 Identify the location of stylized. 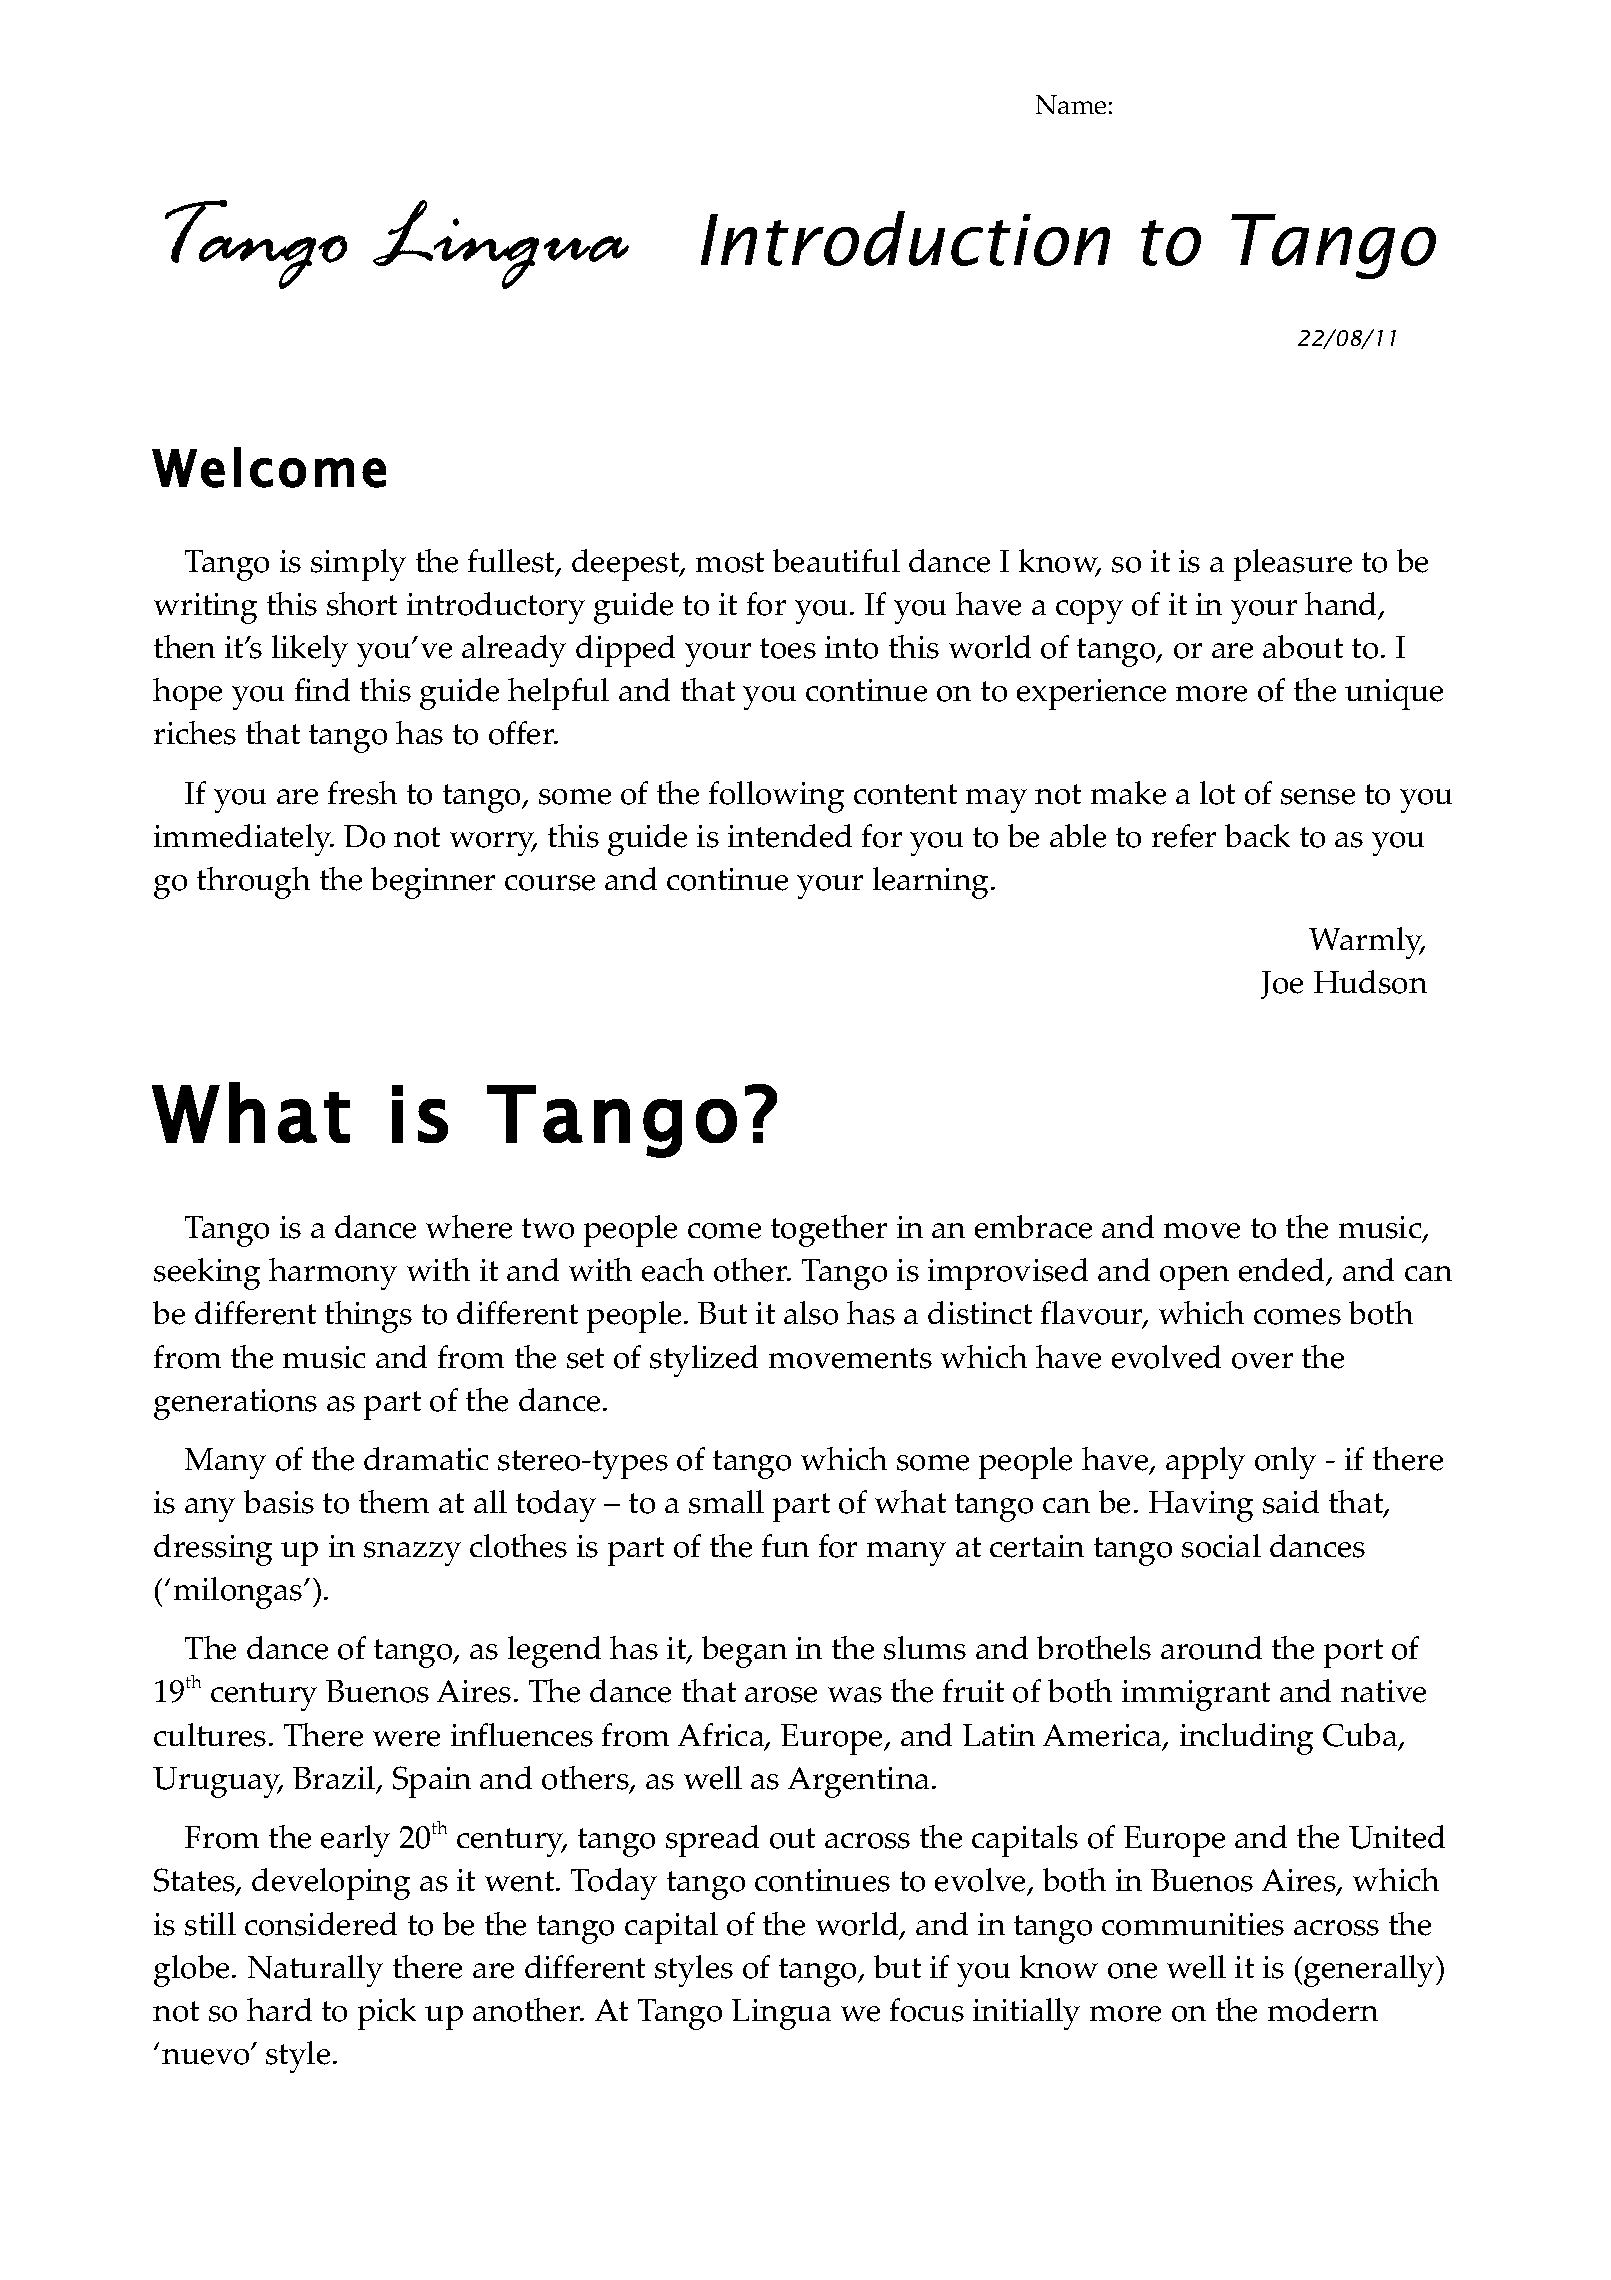
(704, 1361).
